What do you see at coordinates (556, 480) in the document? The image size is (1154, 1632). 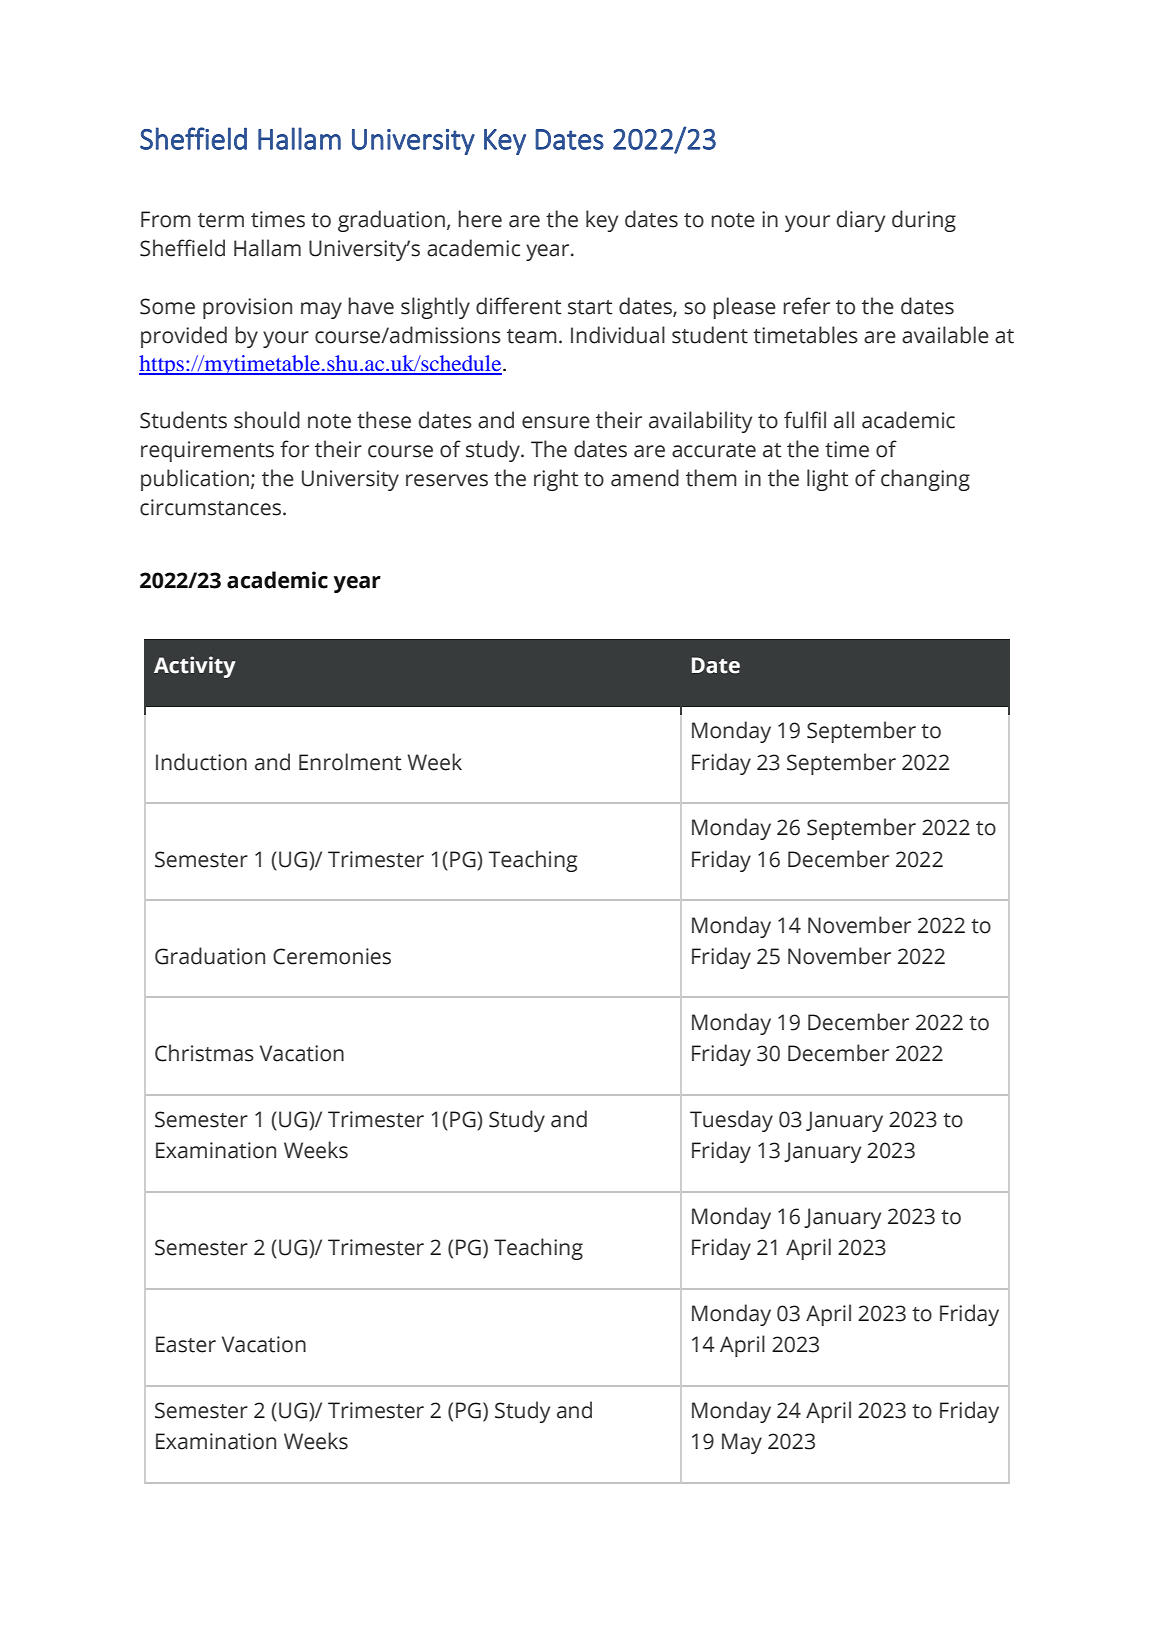 I see `right` at bounding box center [556, 480].
